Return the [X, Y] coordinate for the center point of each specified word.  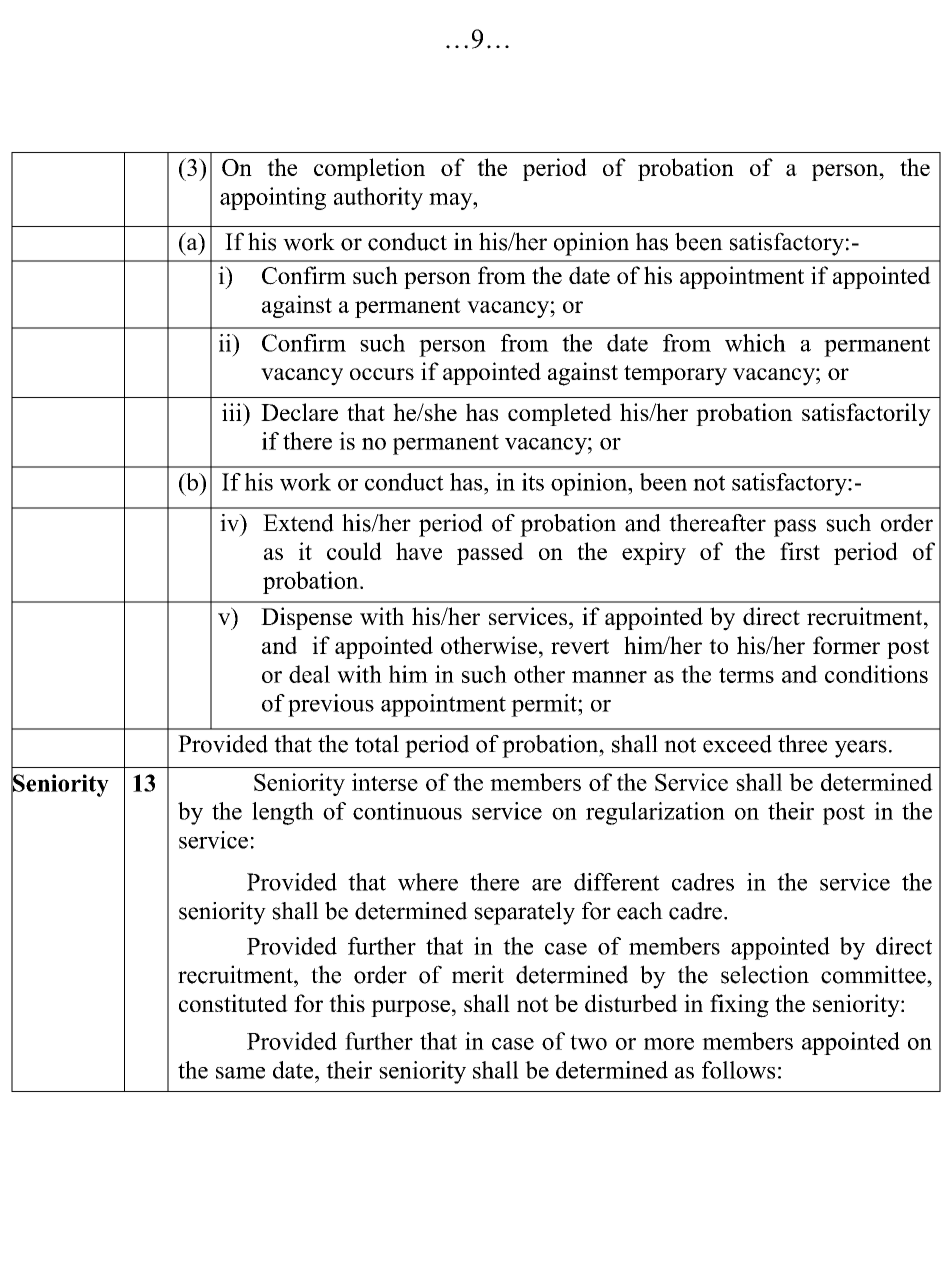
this [347, 1003]
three [802, 744]
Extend [298, 523]
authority [378, 198]
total [377, 744]
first [800, 551]
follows [738, 1070]
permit [545, 705]
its [533, 482]
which [755, 343]
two [588, 1042]
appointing [273, 198]
